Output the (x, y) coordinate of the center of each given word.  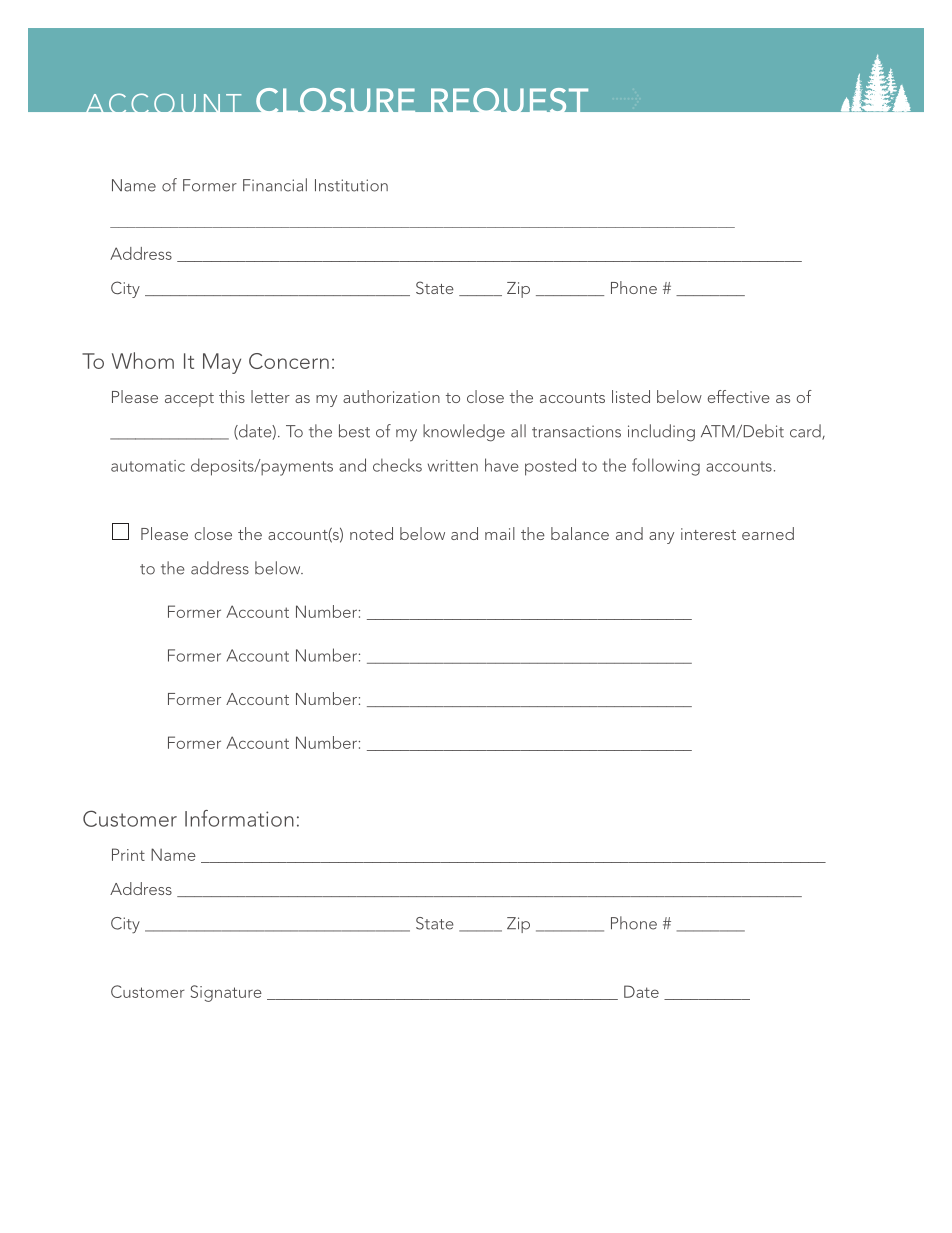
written (453, 466)
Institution (351, 185)
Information (239, 818)
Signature (226, 993)
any (661, 538)
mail (500, 533)
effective (739, 396)
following (666, 467)
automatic (148, 466)
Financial (275, 185)
